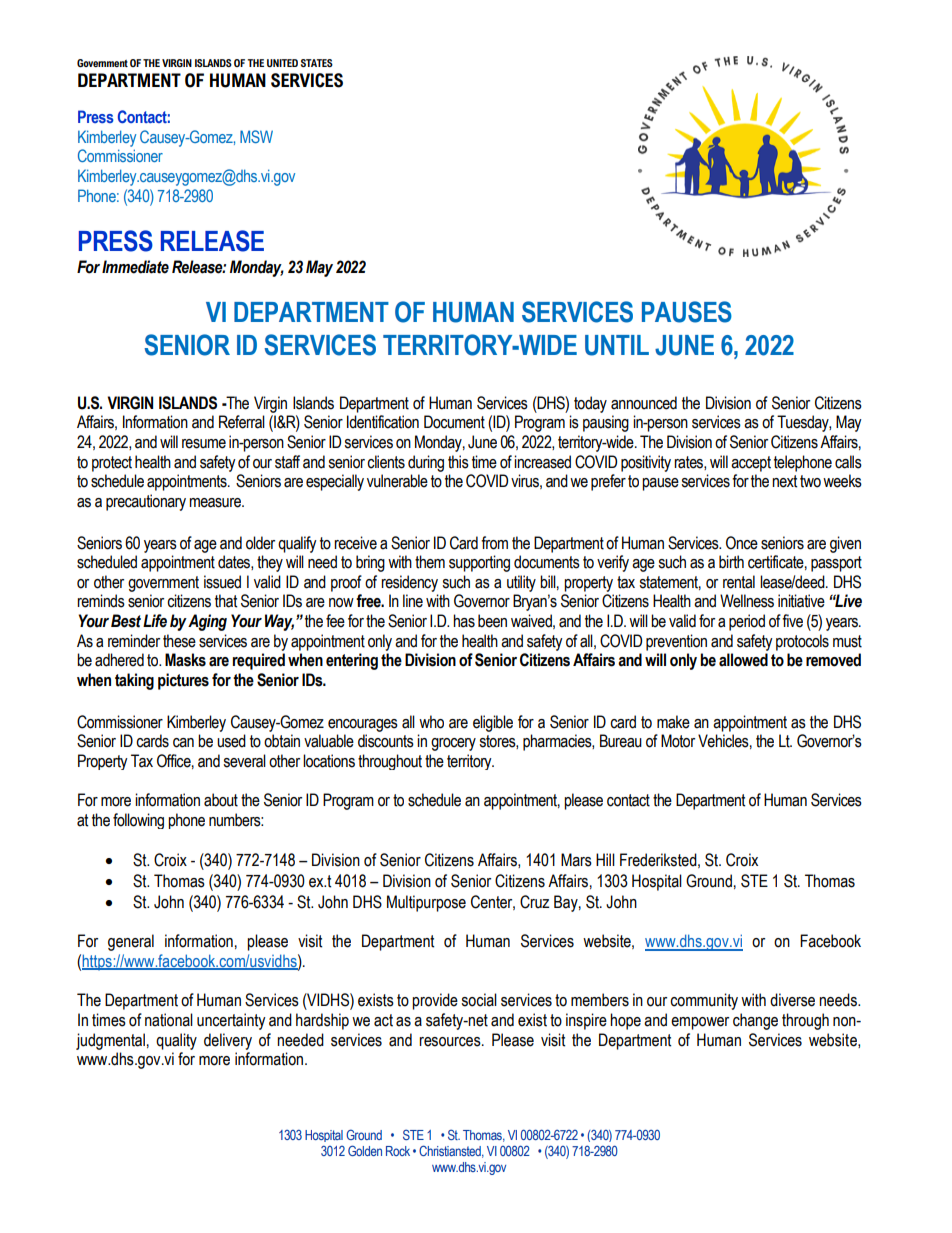 The width and height of the image is (952, 1233). What do you see at coordinates (426, 903) in the image?
I see `Multipurpose` at bounding box center [426, 903].
